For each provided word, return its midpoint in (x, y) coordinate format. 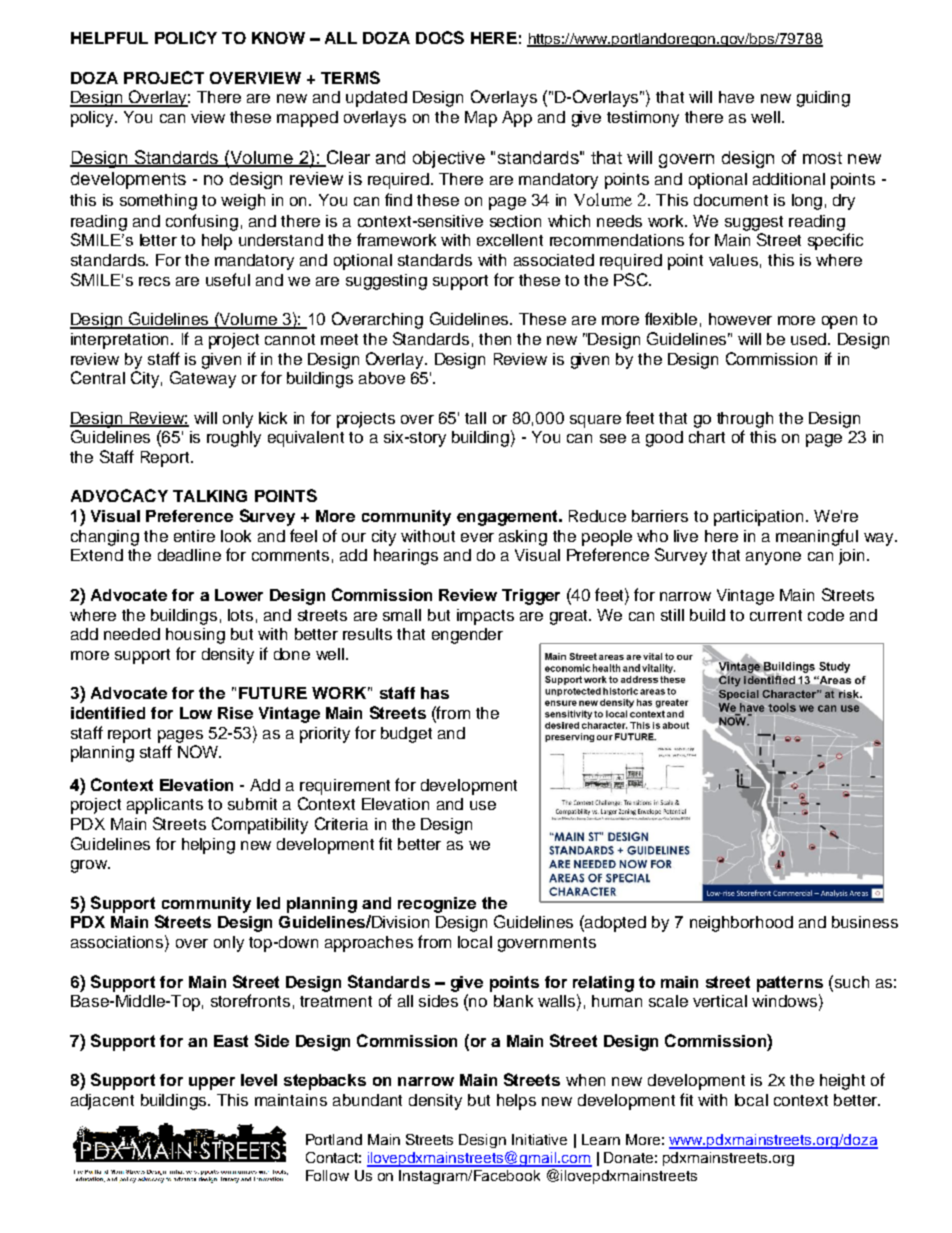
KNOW (278, 38)
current (776, 615)
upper (212, 1083)
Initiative (539, 1139)
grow (90, 866)
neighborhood (741, 924)
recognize (437, 905)
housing (195, 636)
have (736, 97)
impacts (485, 617)
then (495, 339)
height (842, 1082)
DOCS (440, 37)
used (810, 339)
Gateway (203, 379)
